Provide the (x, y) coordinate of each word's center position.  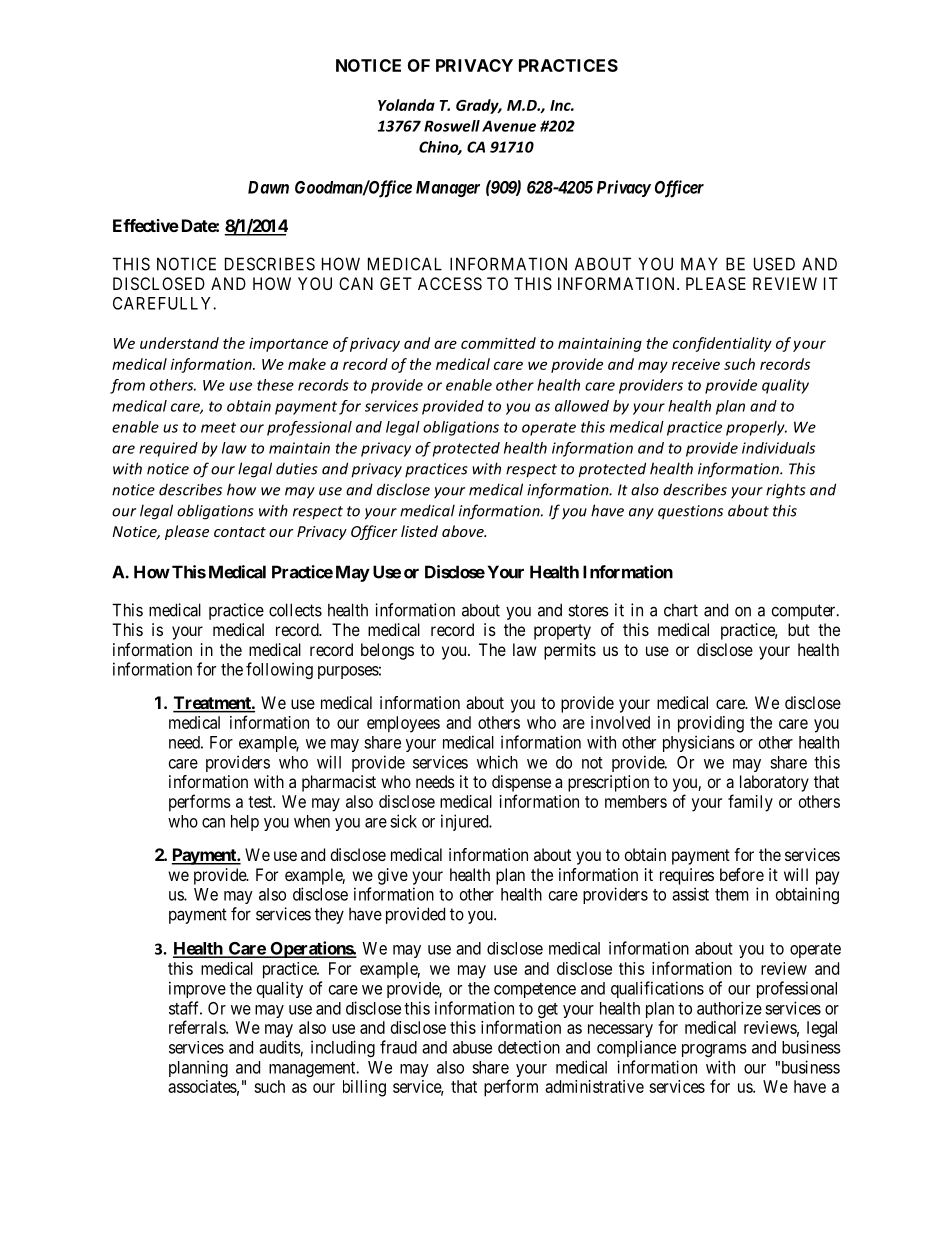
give (393, 876)
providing (711, 724)
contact (240, 532)
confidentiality (722, 344)
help (245, 823)
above (464, 531)
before (742, 874)
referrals (198, 1027)
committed (498, 343)
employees (403, 724)
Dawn (268, 187)
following (279, 670)
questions (690, 512)
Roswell (452, 126)
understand (179, 343)
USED (774, 264)
